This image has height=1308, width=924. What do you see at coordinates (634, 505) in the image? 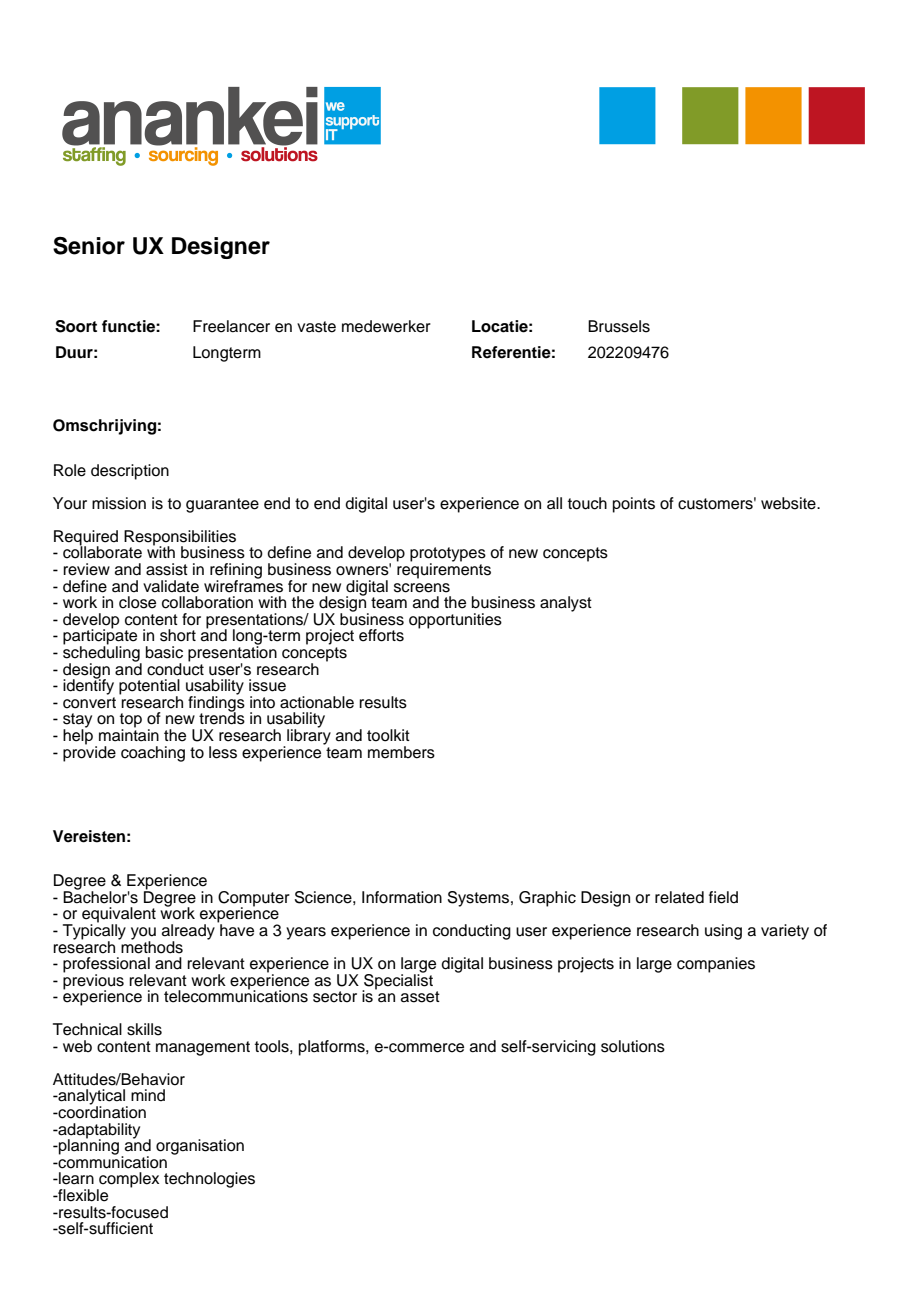
I see `points` at bounding box center [634, 505].
